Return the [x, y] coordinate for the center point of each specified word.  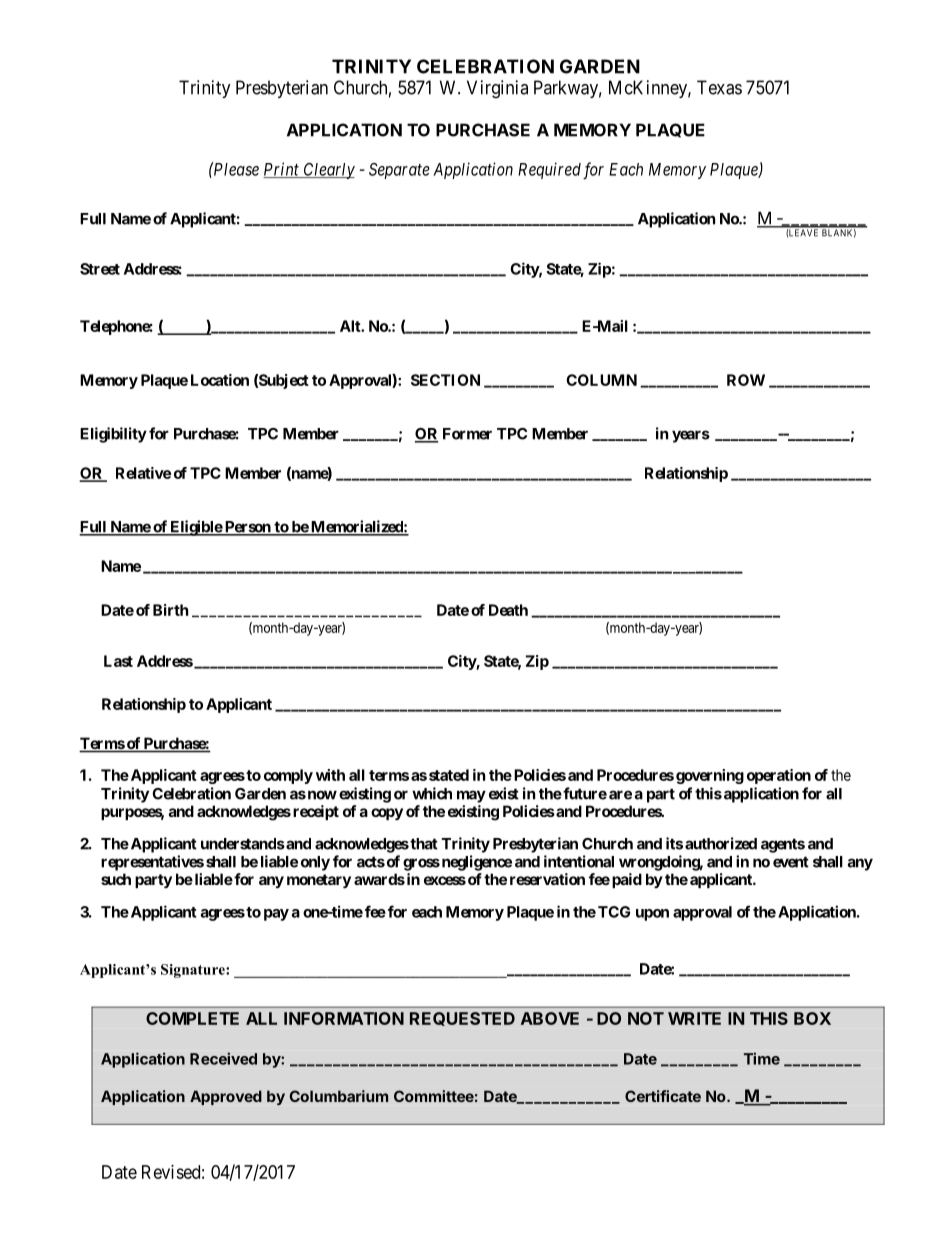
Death [508, 610]
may [471, 796]
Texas [719, 87]
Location [220, 380]
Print [282, 170]
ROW [746, 380]
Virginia [497, 89]
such [116, 879]
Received [223, 1058]
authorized [721, 843]
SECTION [445, 380]
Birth [170, 610]
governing [710, 776]
